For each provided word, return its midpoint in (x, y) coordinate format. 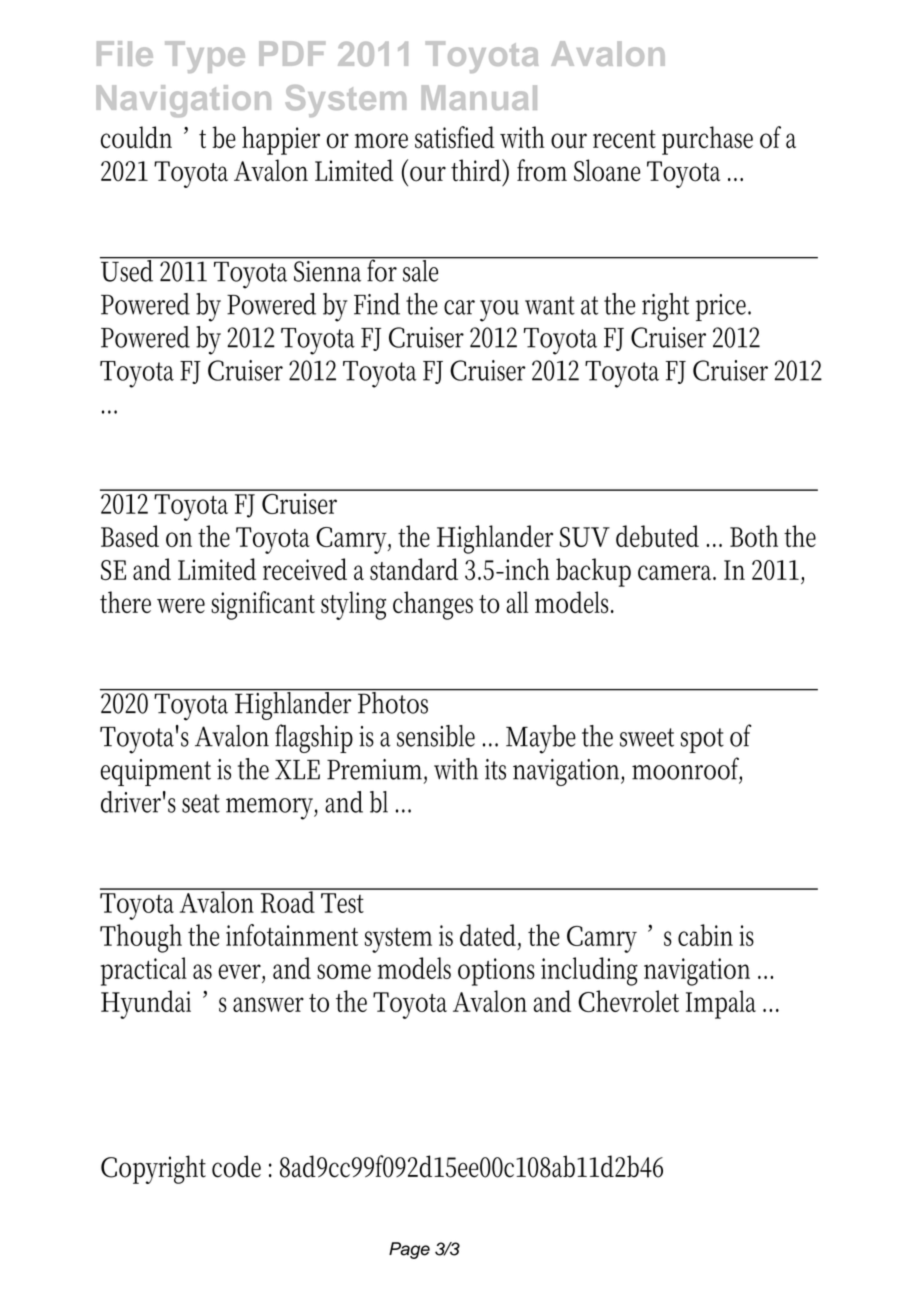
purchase (707, 140)
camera (677, 572)
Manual (479, 97)
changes (433, 605)
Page (409, 1250)
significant (263, 605)
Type (205, 57)
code (236, 1166)
